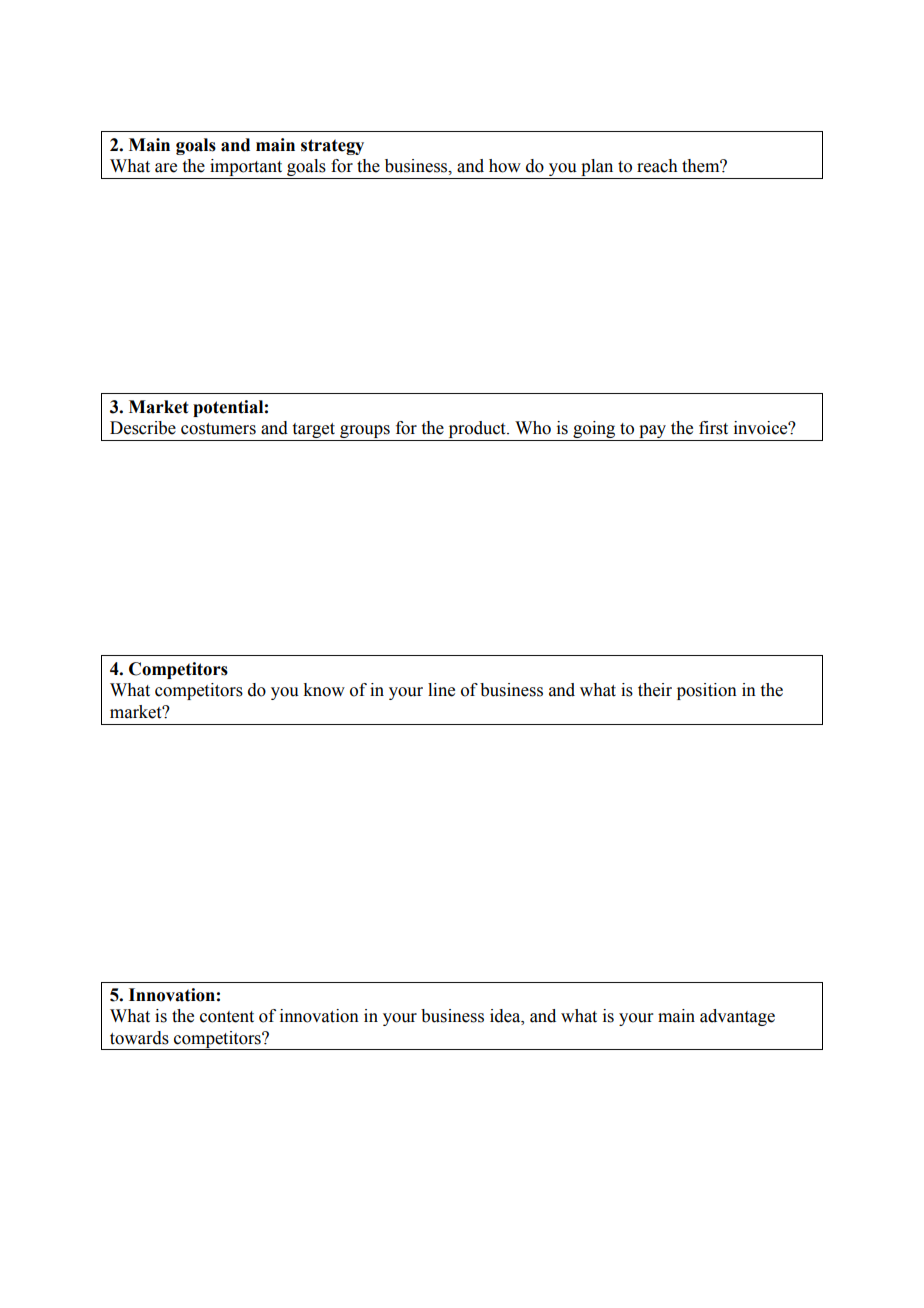 The height and width of the screenshot is (1308, 924). I want to click on reach, so click(657, 166).
